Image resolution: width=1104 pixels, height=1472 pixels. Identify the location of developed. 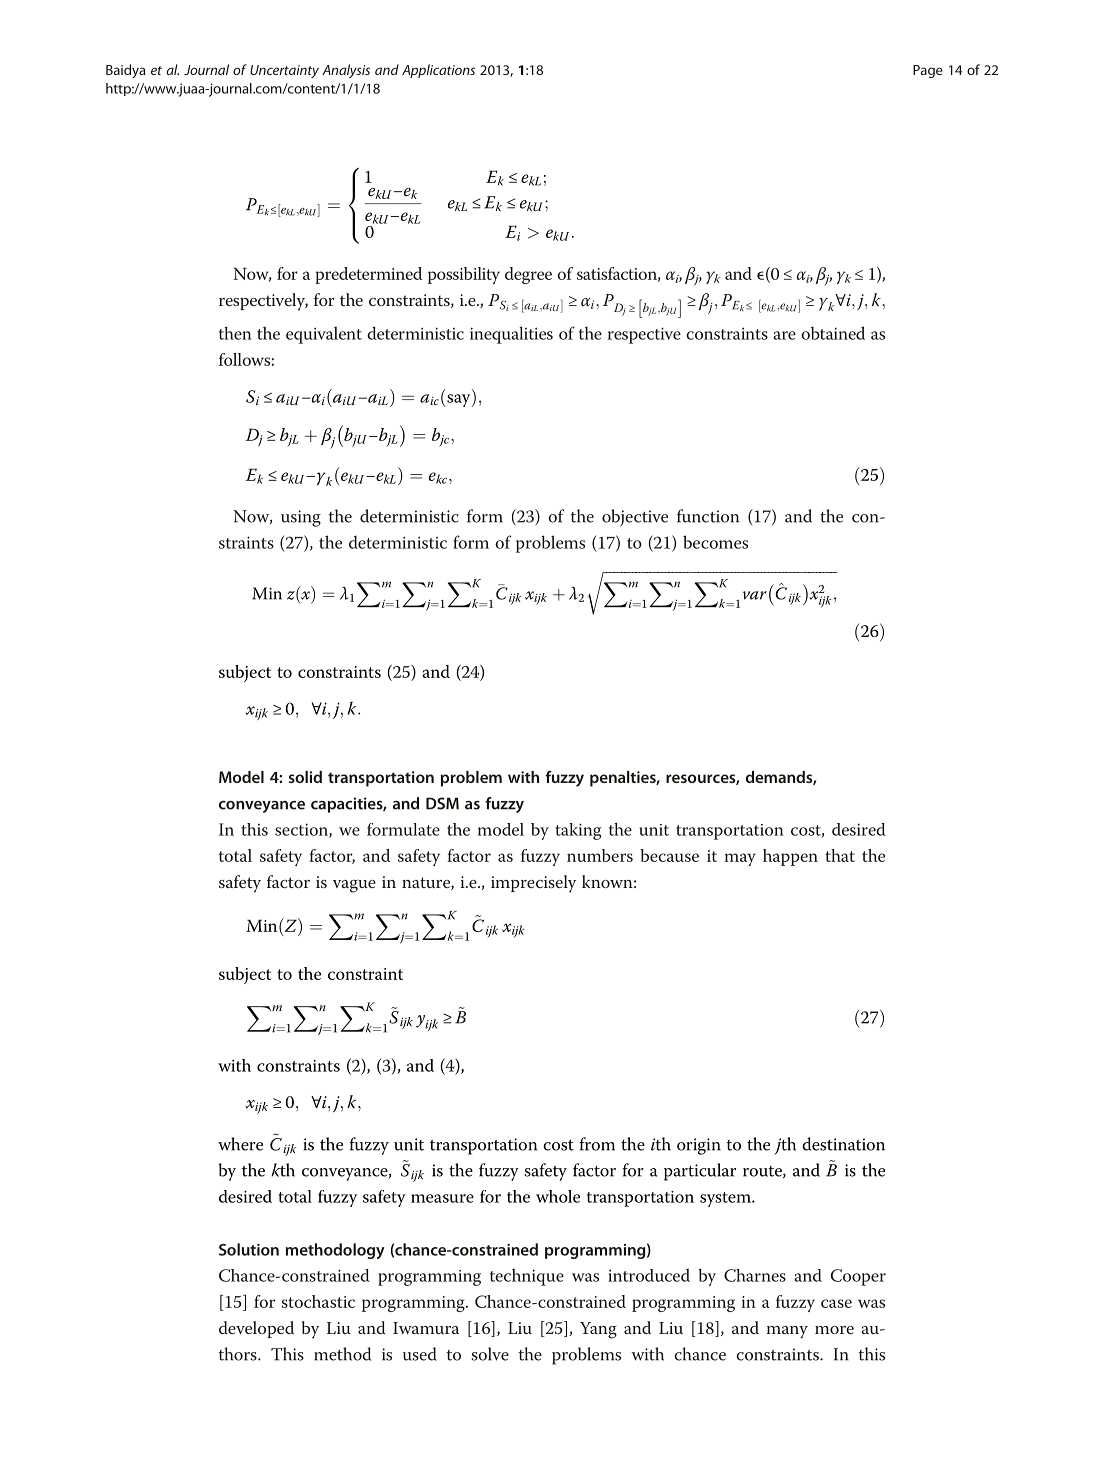
(256, 1329).
